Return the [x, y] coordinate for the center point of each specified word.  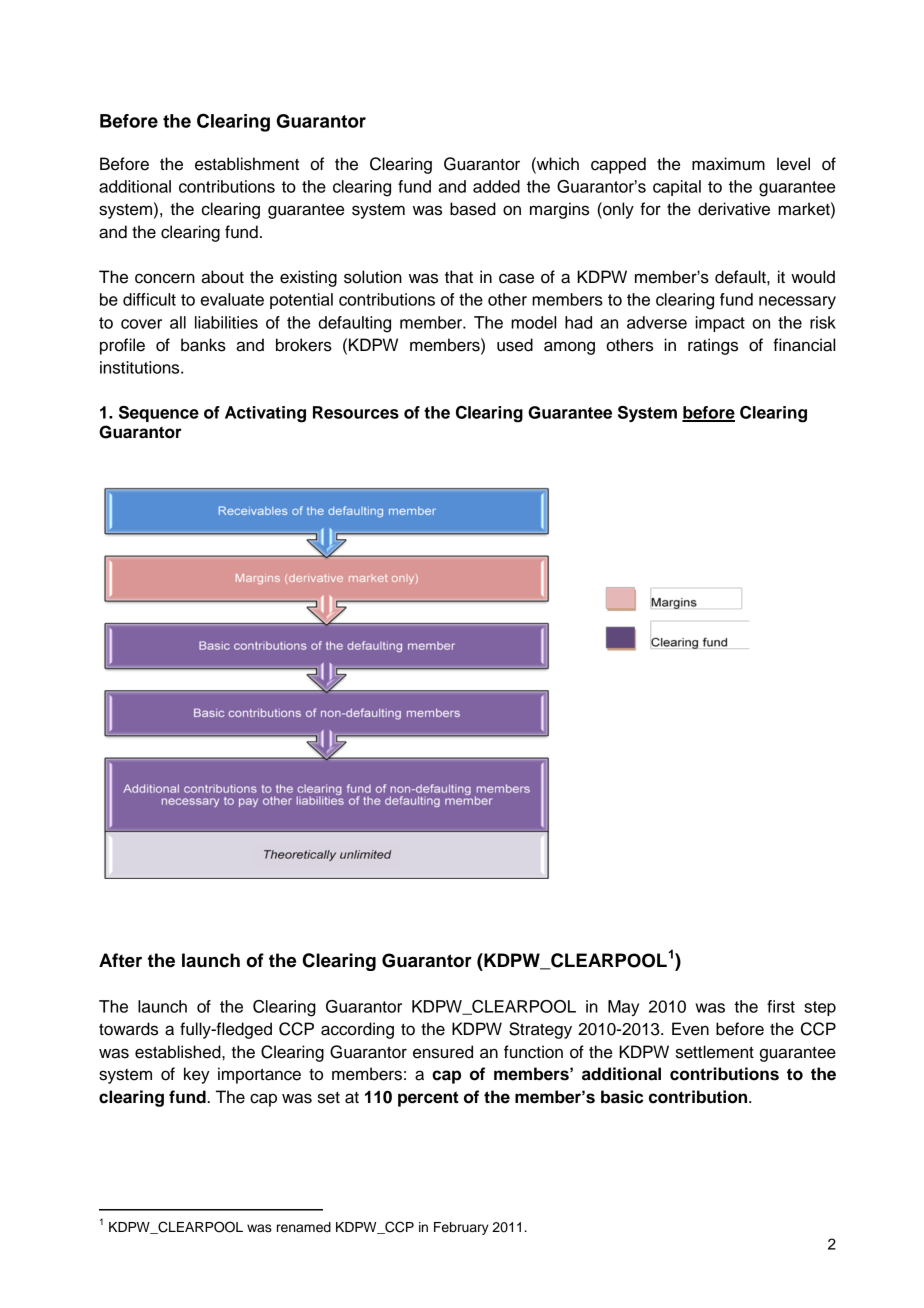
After [120, 960]
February [461, 1228]
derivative [734, 209]
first [781, 1006]
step [820, 1008]
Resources [356, 412]
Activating [265, 414]
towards [128, 1029]
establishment [247, 164]
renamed [304, 1227]
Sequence [159, 414]
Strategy [540, 1030]
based [473, 209]
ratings [713, 346]
